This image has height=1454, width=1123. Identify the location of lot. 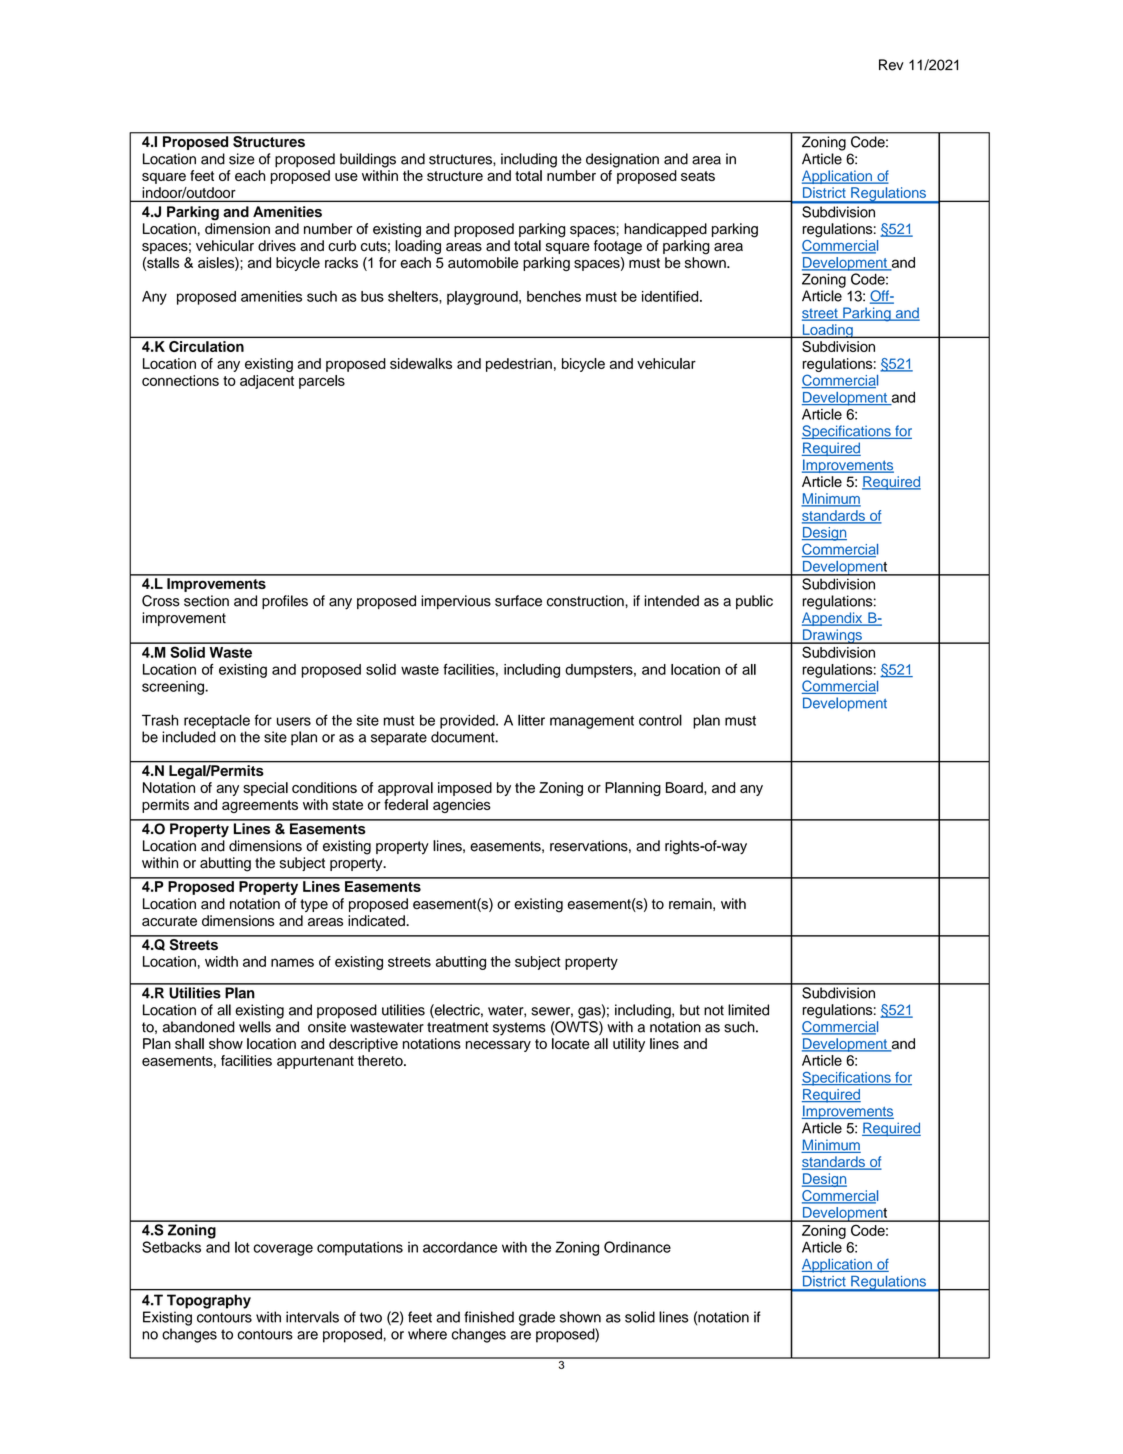
(242, 1247).
